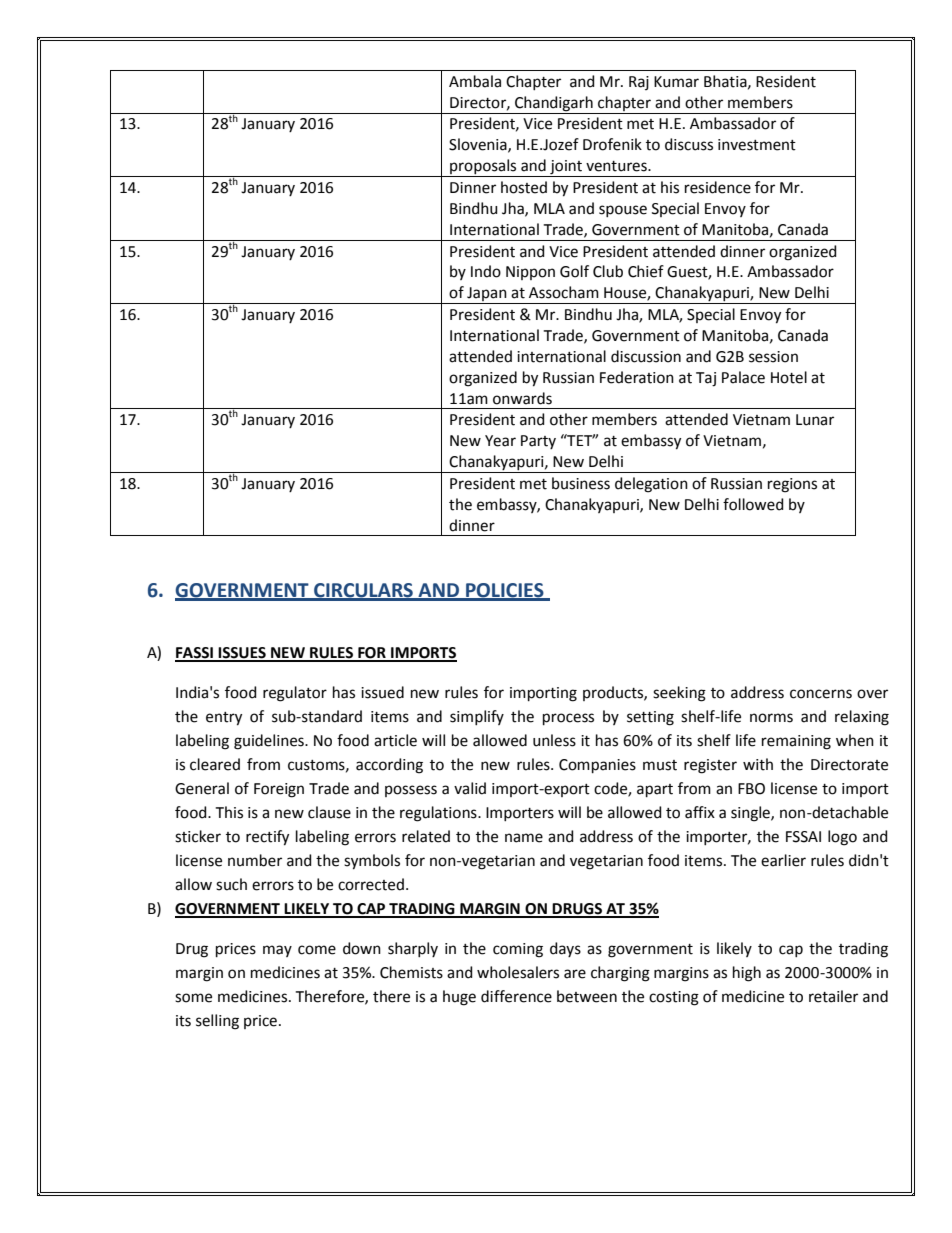  Describe the element at coordinates (757, 145) in the screenshot. I see `investment` at that location.
